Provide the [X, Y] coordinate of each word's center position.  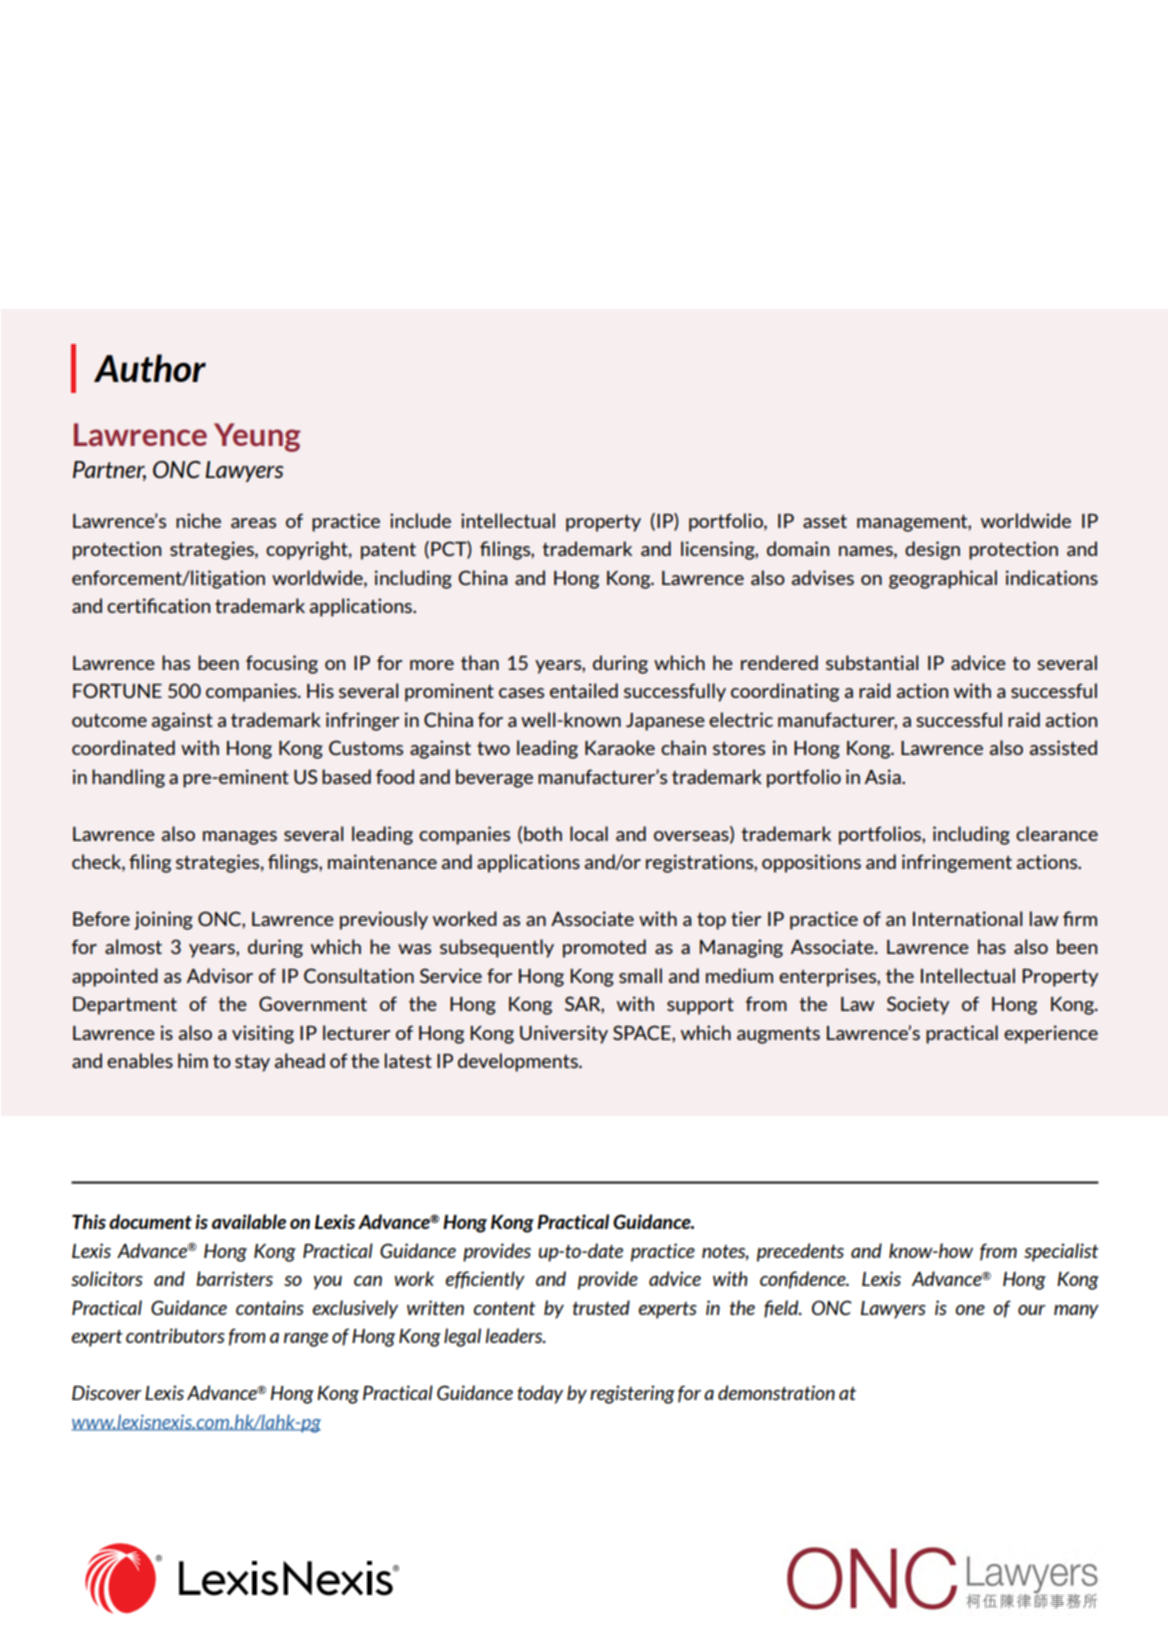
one [970, 1310]
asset [825, 521]
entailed [584, 690]
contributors [175, 1335]
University [564, 1034]
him [193, 1060]
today [540, 1394]
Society [918, 1005]
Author [150, 368]
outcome [109, 720]
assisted [1063, 747]
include [420, 520]
